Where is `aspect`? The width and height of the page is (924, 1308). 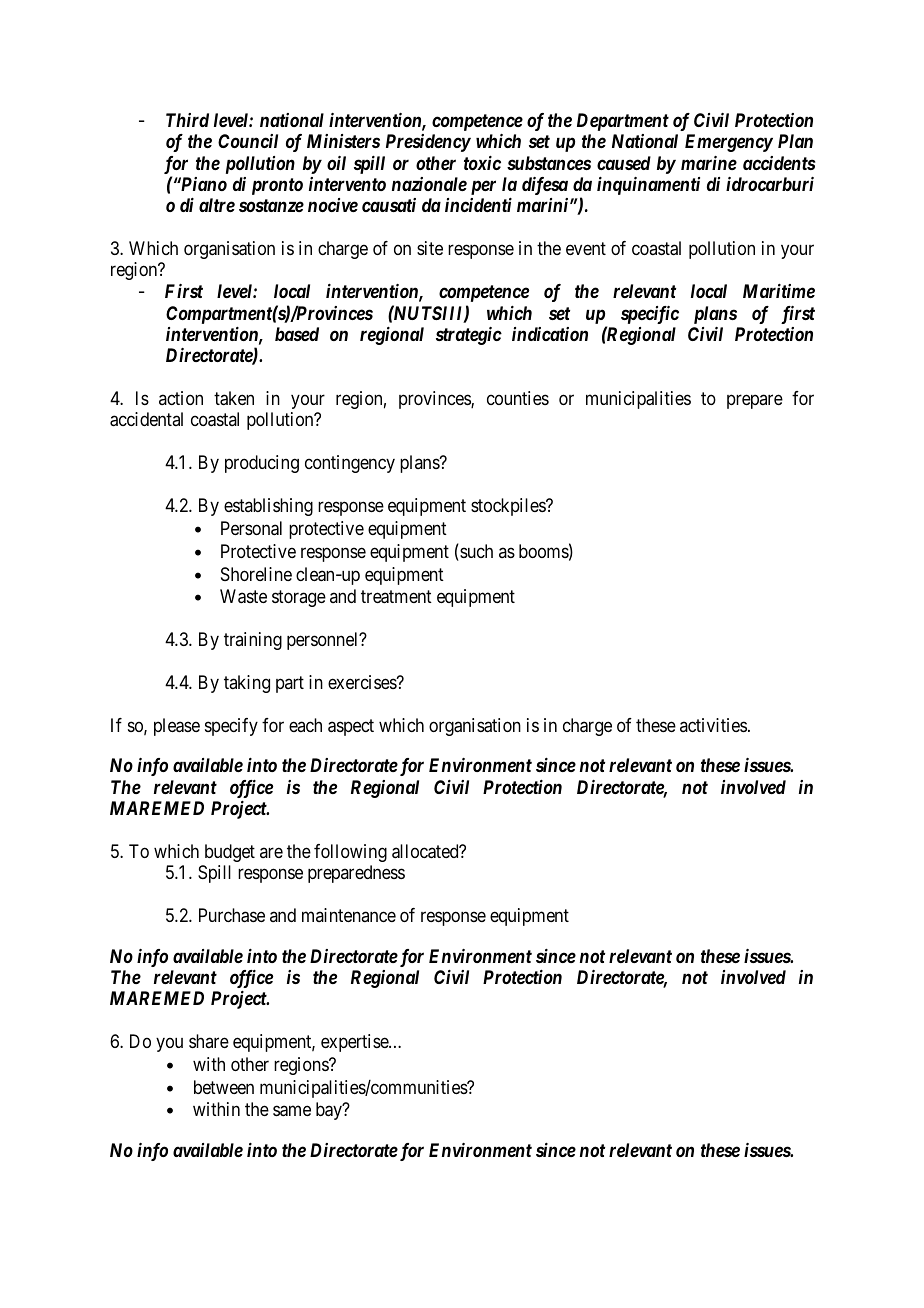 aspect is located at coordinates (351, 727).
